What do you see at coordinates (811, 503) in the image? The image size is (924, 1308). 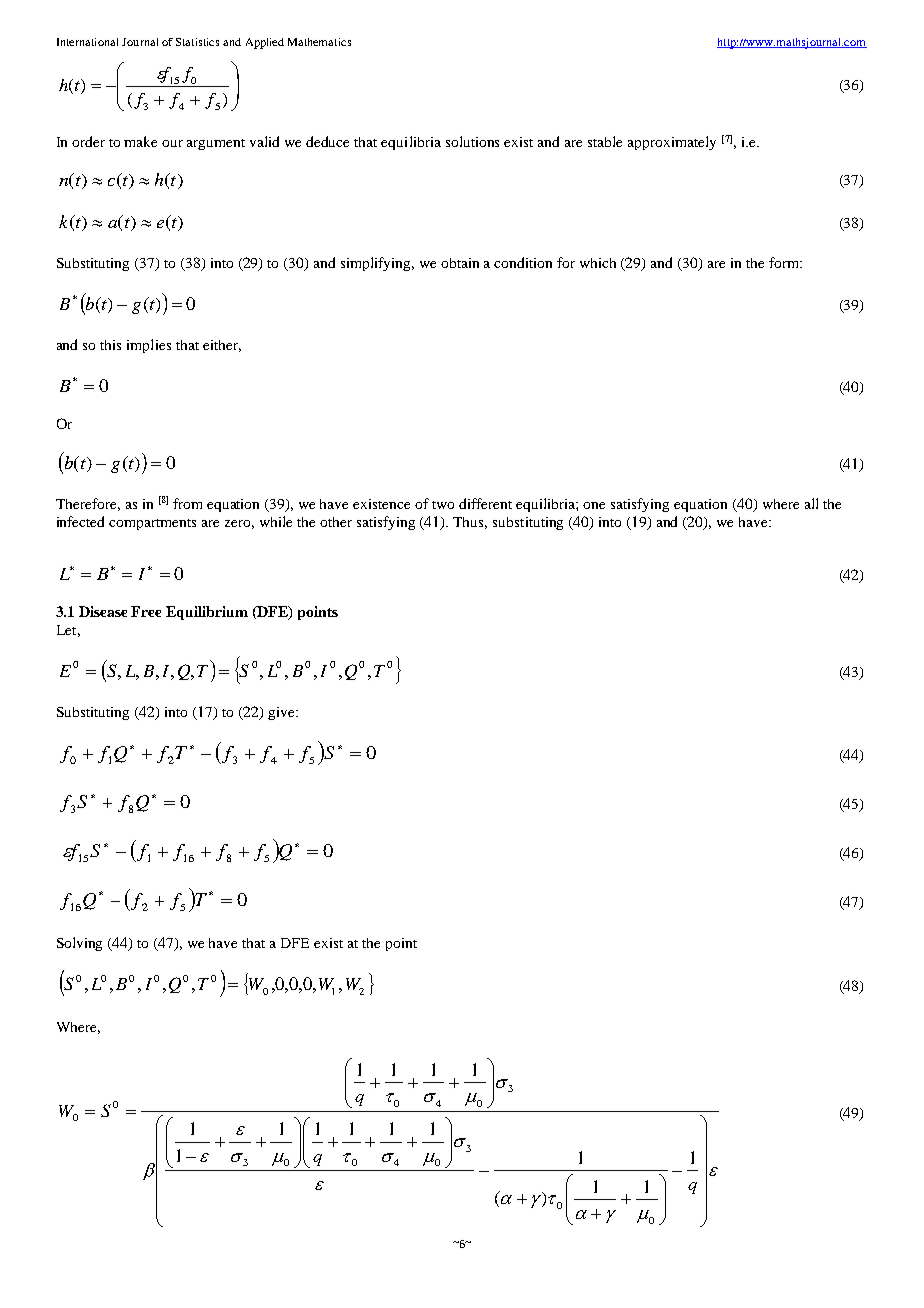 I see `all` at bounding box center [811, 503].
